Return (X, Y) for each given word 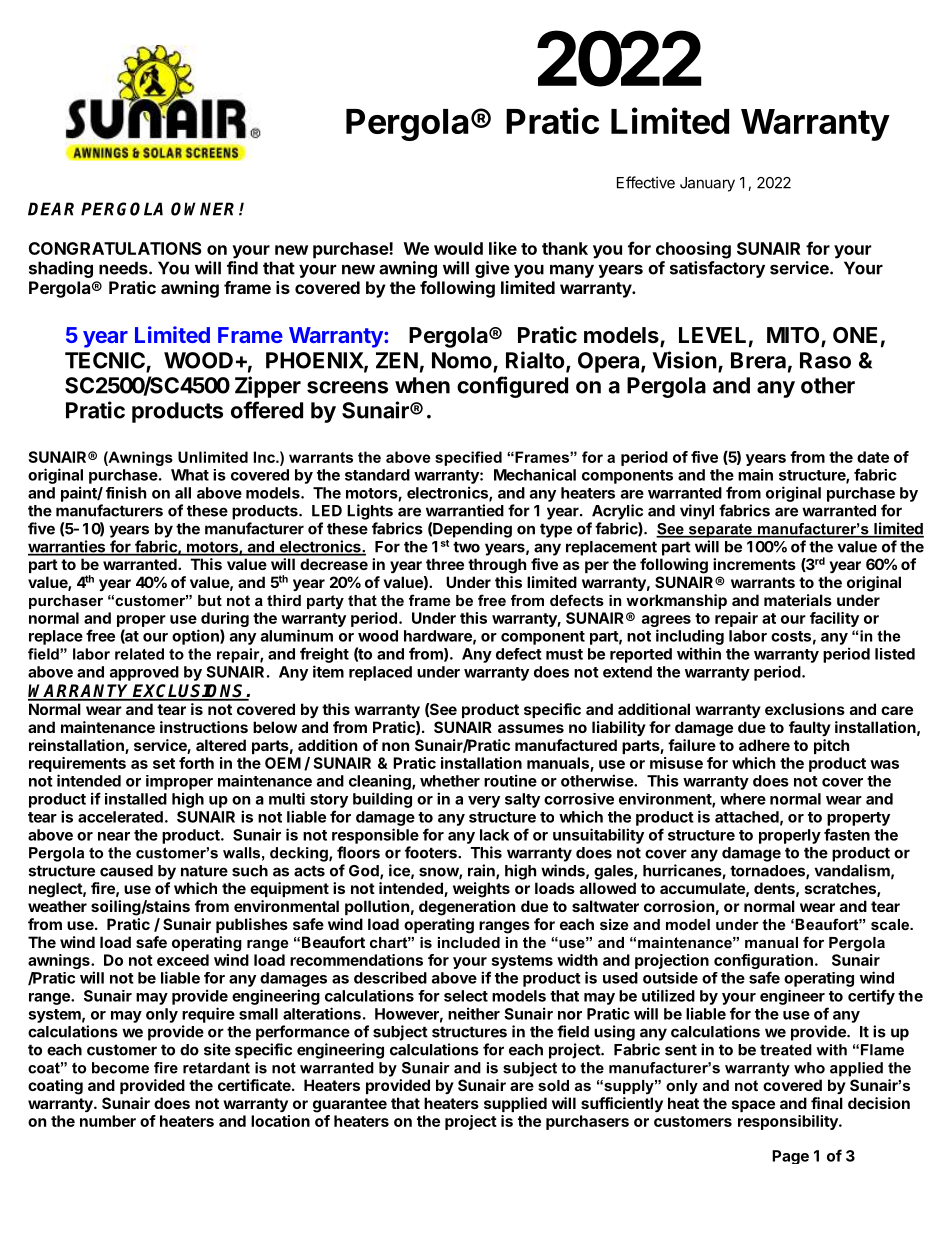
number (108, 1121)
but (210, 600)
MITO (794, 336)
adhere (764, 745)
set (164, 763)
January (707, 184)
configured (512, 387)
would (458, 248)
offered (267, 410)
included (469, 942)
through (497, 566)
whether (450, 781)
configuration (763, 963)
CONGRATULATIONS (115, 248)
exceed (183, 960)
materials (798, 600)
